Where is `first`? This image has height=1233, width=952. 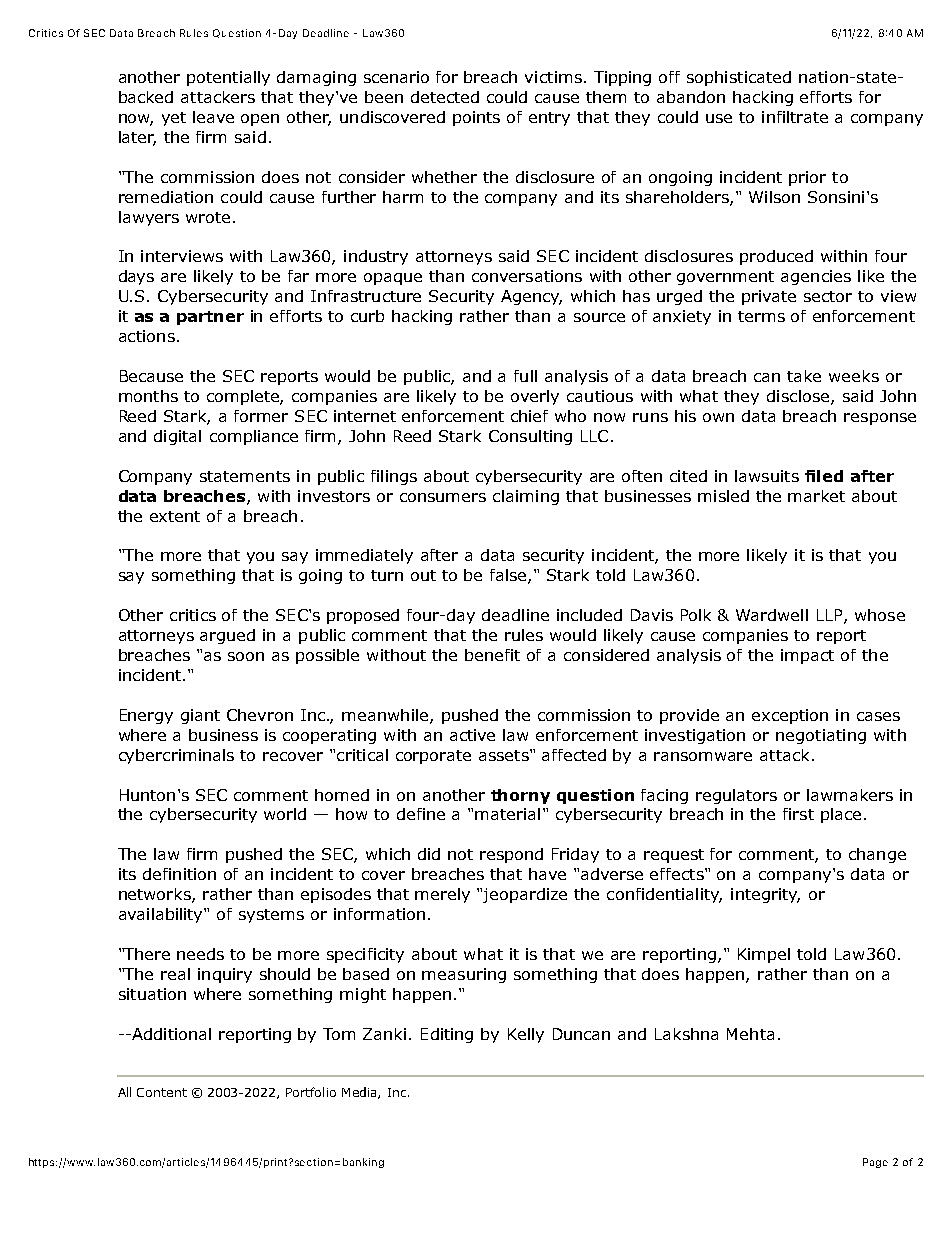 first is located at coordinates (798, 814).
